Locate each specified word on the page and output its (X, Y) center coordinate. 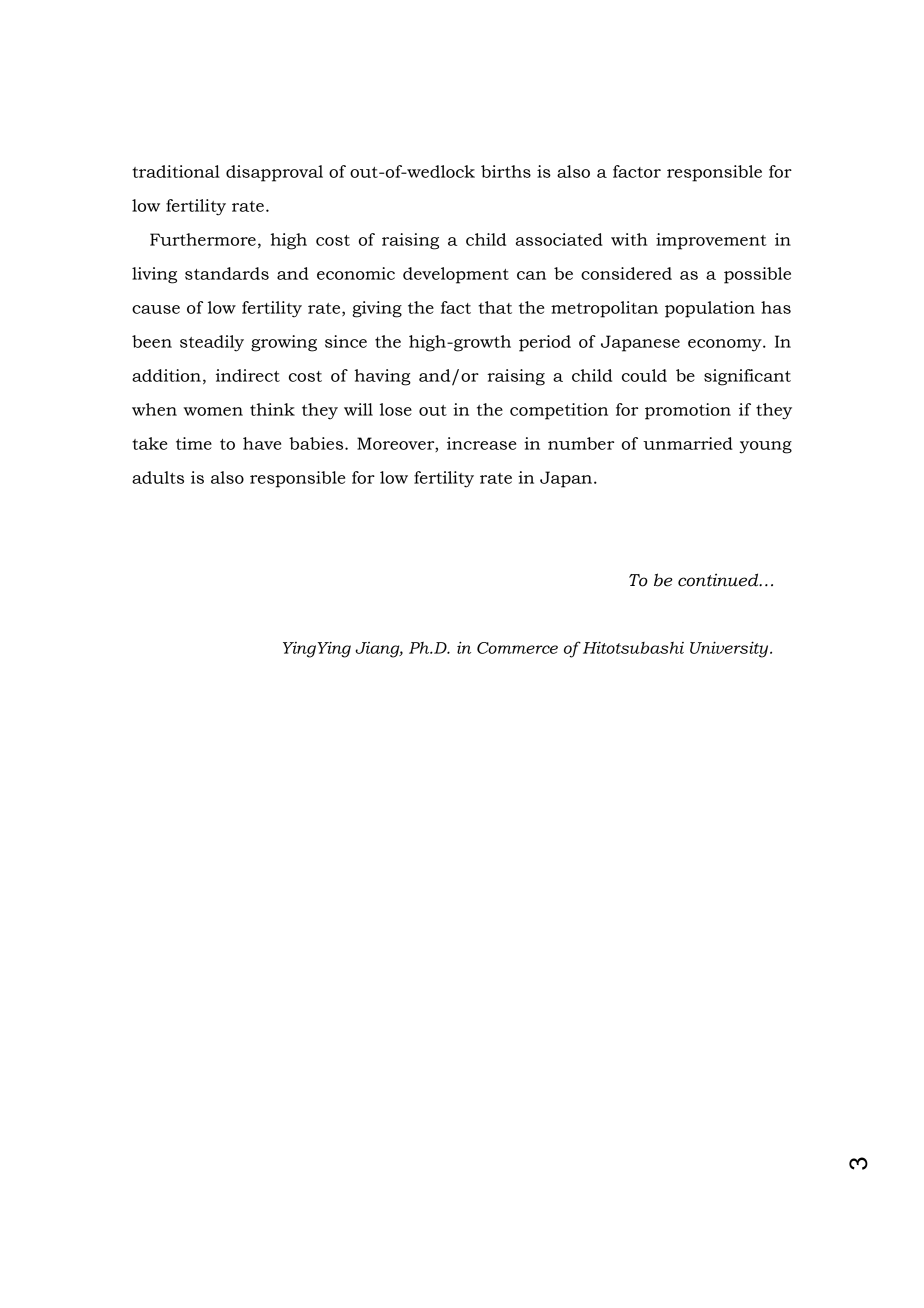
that (495, 307)
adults (158, 477)
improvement (711, 241)
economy (726, 345)
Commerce (517, 648)
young (765, 447)
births (506, 171)
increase (481, 443)
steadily (212, 343)
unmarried (688, 443)
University (730, 649)
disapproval (274, 173)
